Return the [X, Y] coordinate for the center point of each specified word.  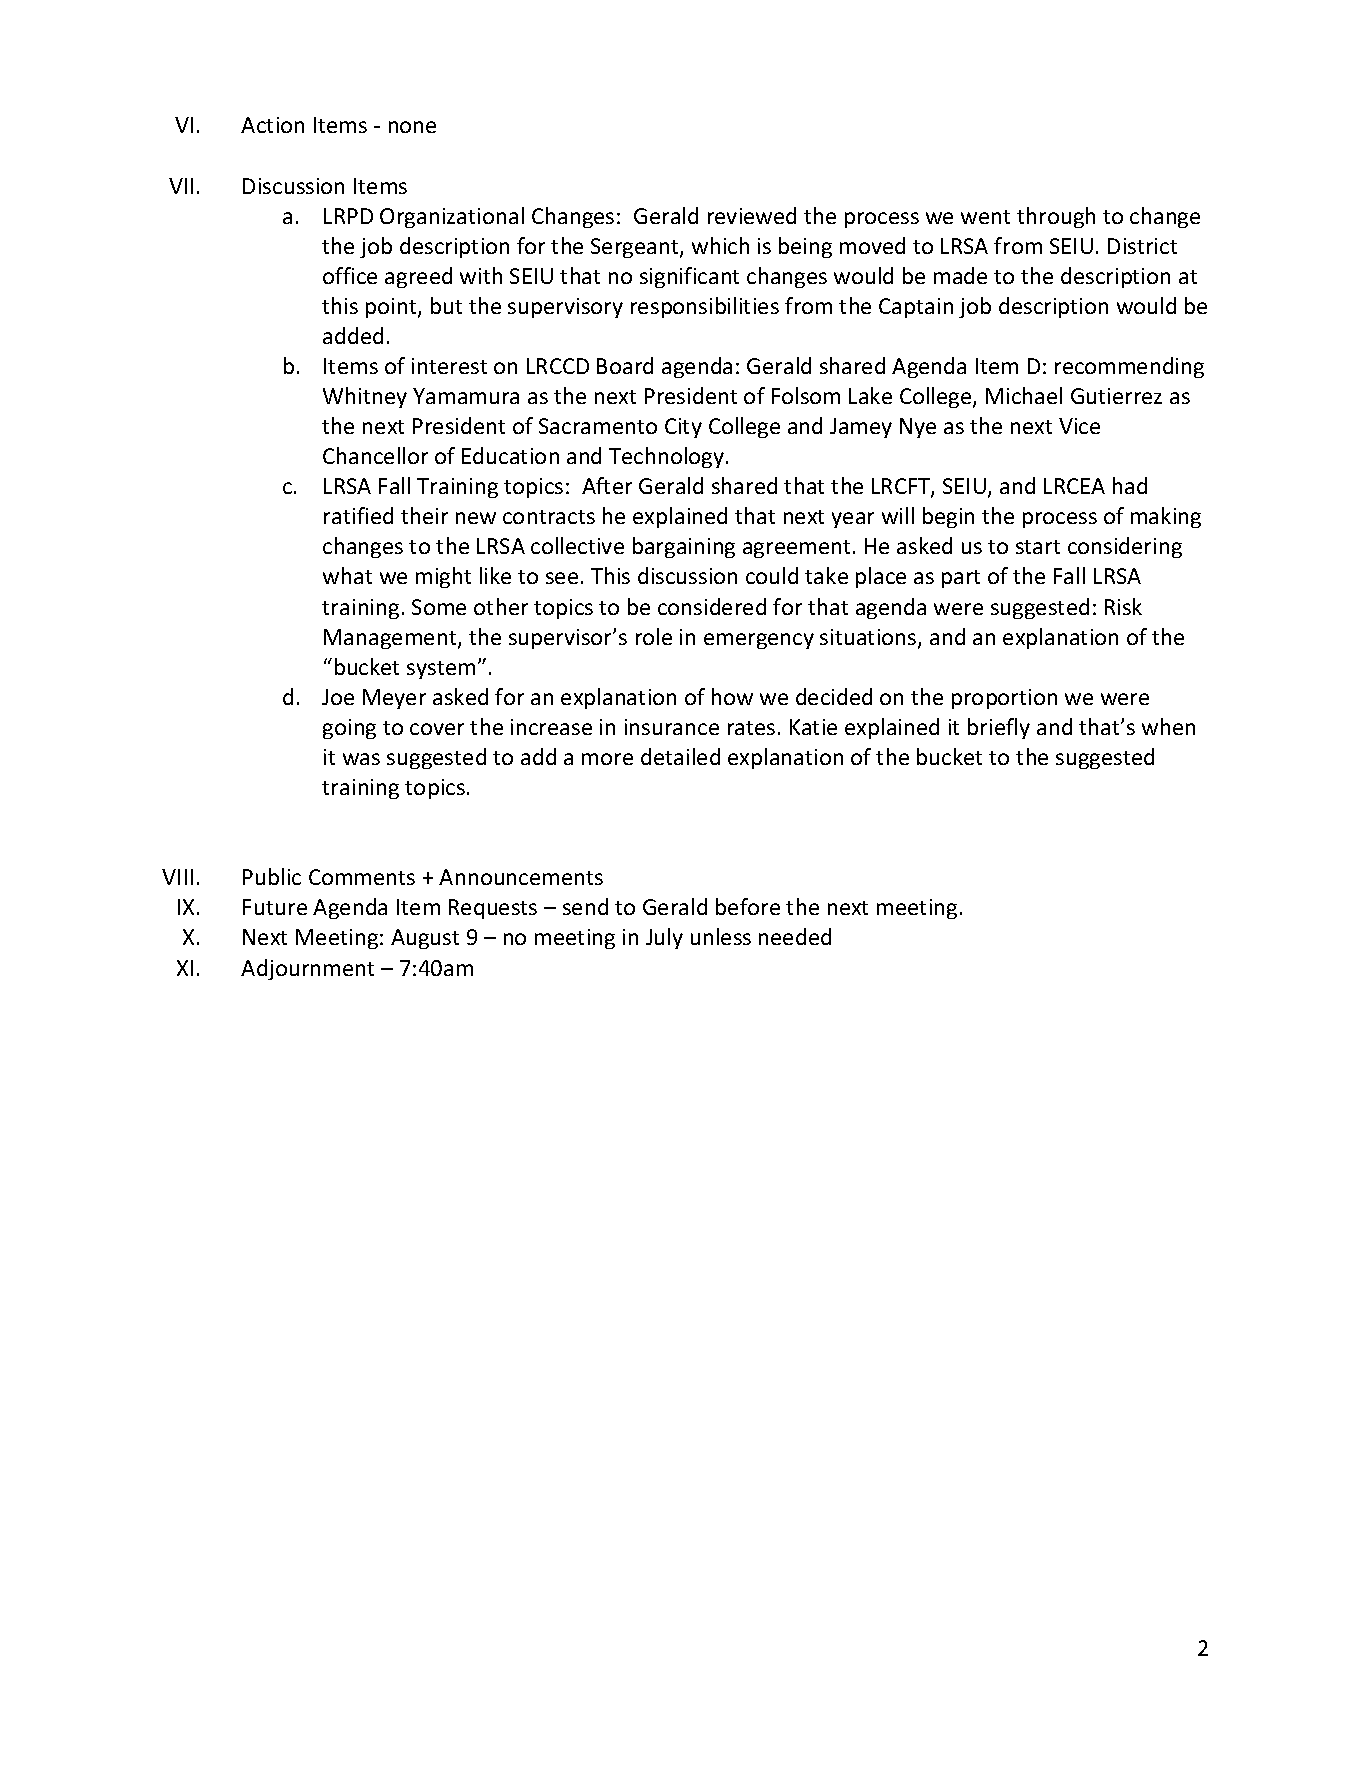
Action [272, 125]
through [1056, 217]
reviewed [752, 215]
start [1038, 547]
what [347, 575]
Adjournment [307, 969]
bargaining [684, 547]
